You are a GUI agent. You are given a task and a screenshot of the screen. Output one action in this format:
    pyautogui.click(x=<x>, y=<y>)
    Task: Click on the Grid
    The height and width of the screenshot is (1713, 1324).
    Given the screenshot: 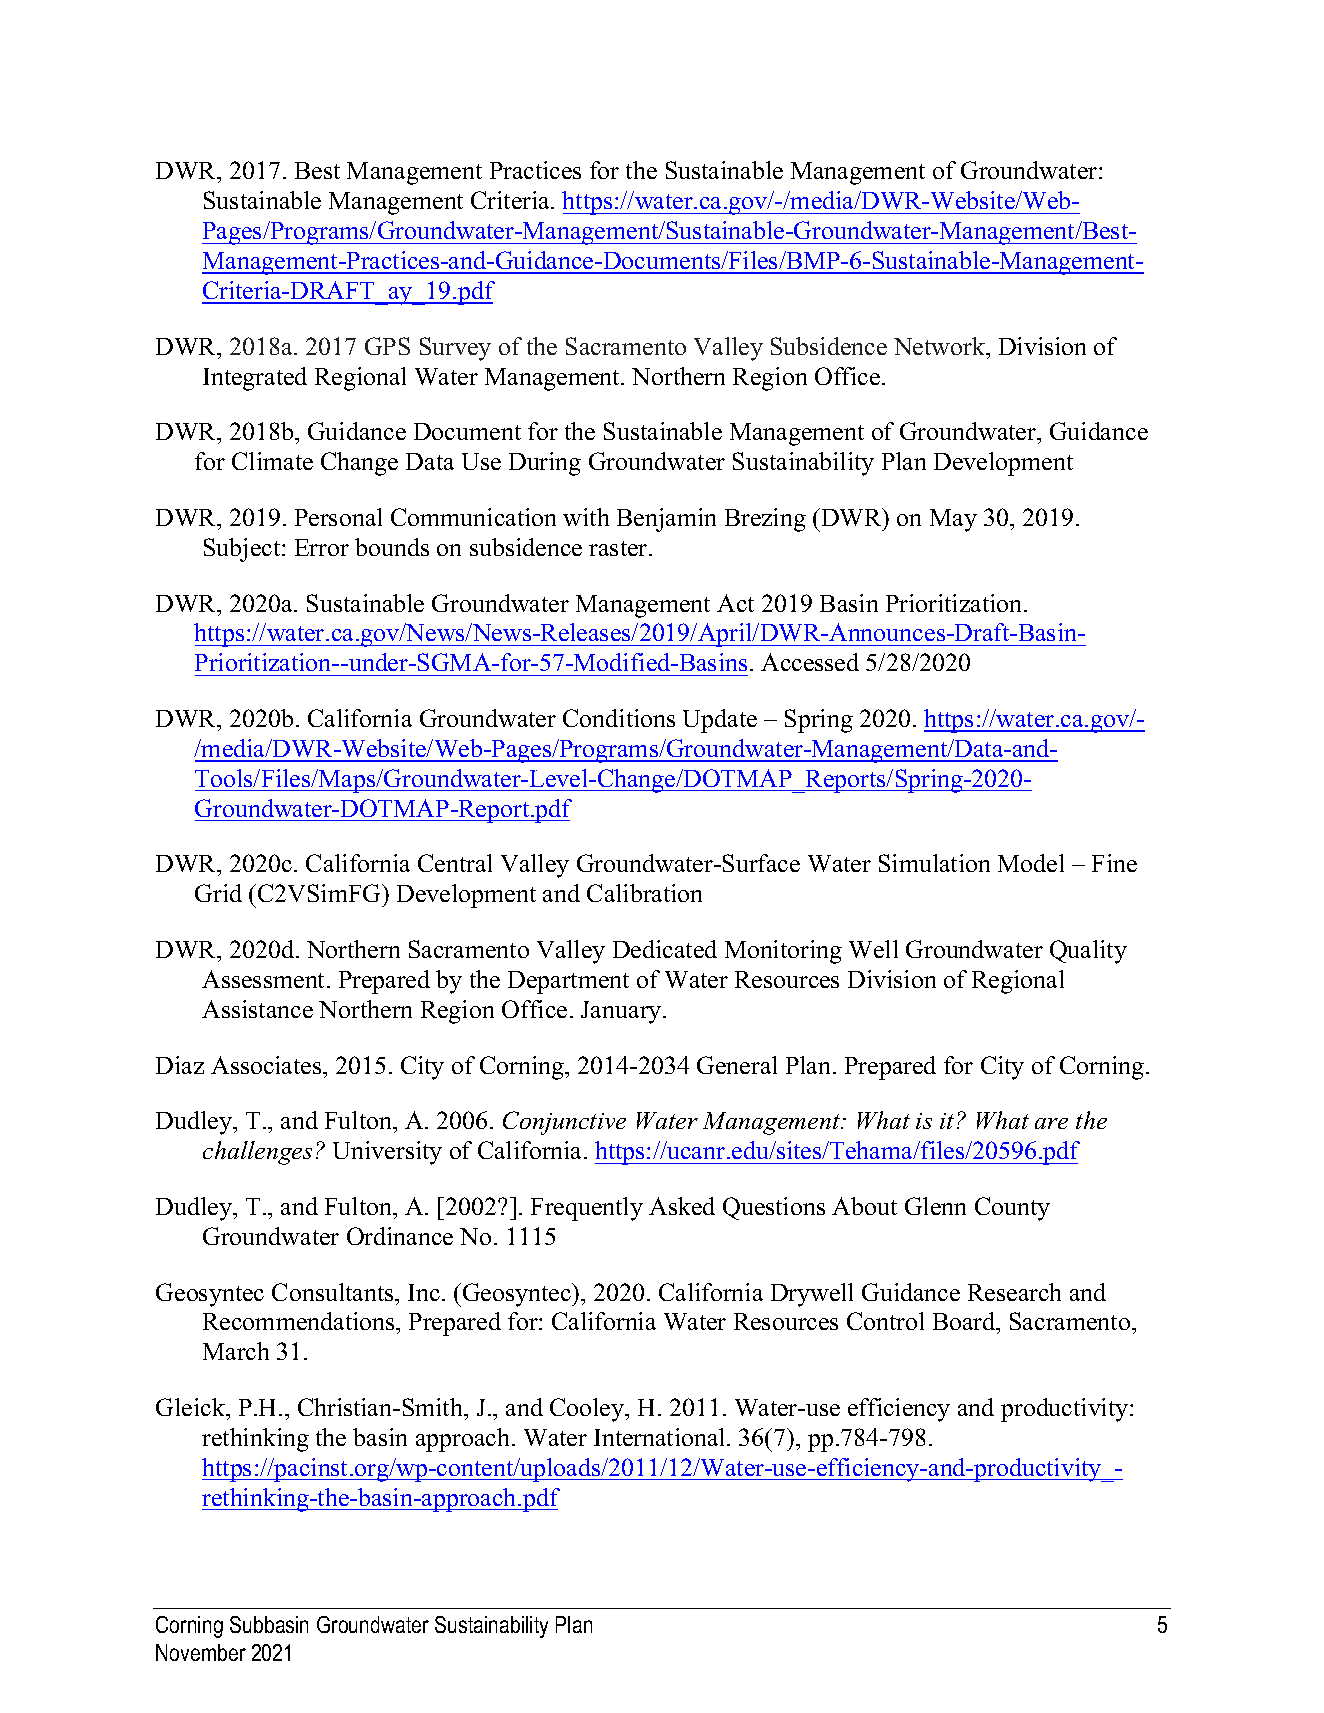 What is the action you would take?
    pyautogui.click(x=218, y=893)
